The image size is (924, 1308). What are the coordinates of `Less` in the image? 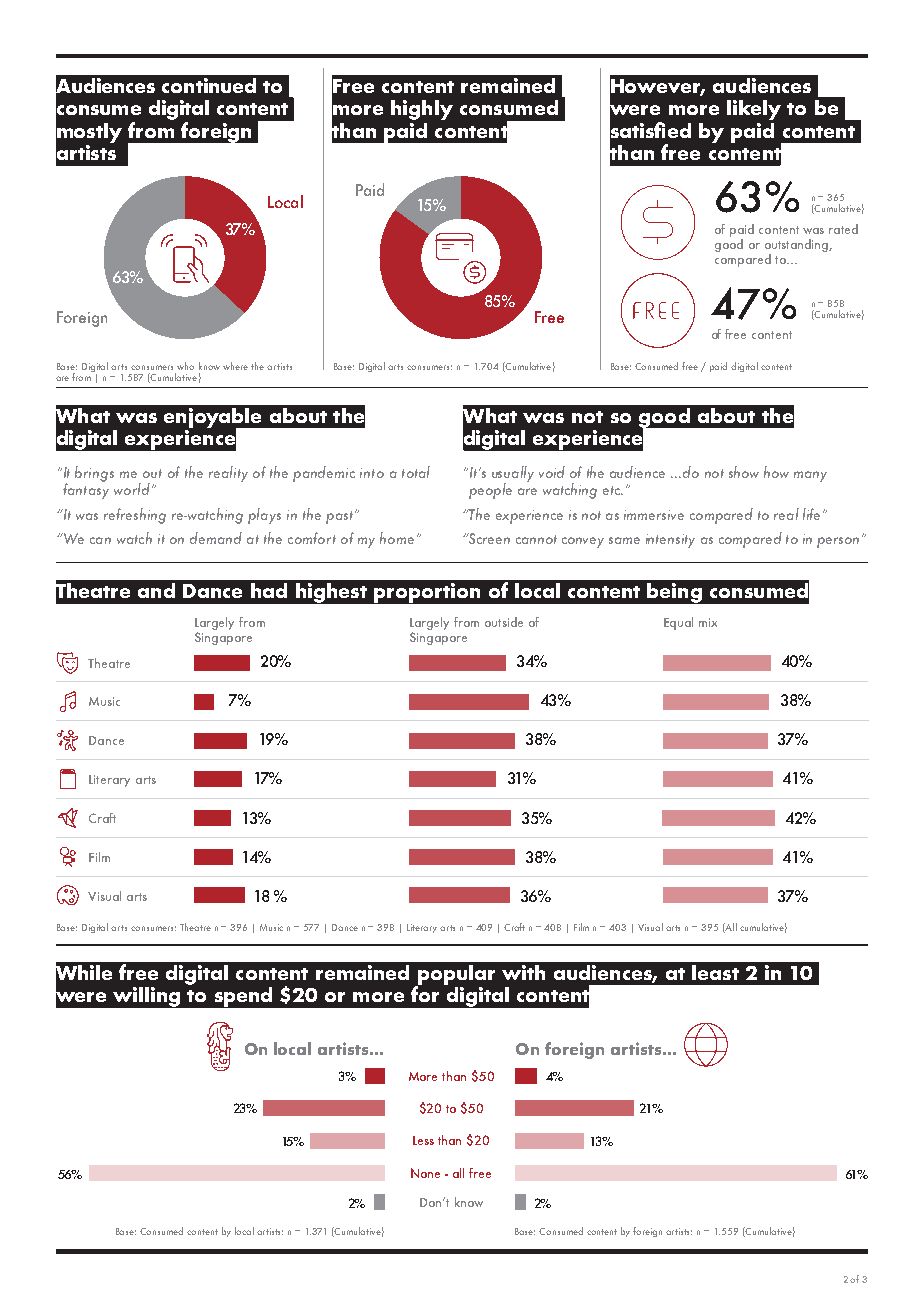 It's located at (423, 1140).
